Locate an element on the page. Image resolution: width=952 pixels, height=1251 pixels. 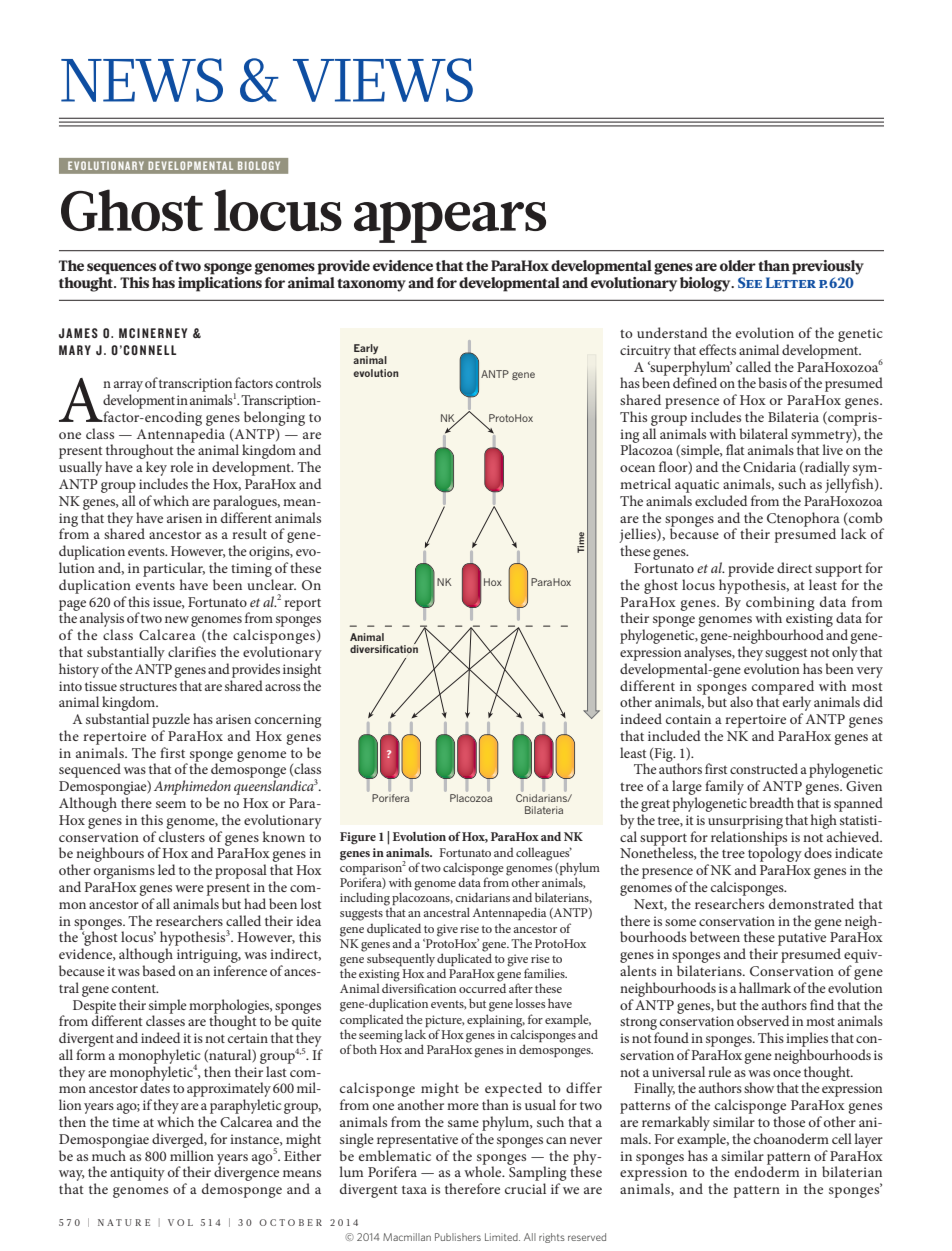
VIEWS is located at coordinates (383, 80).
